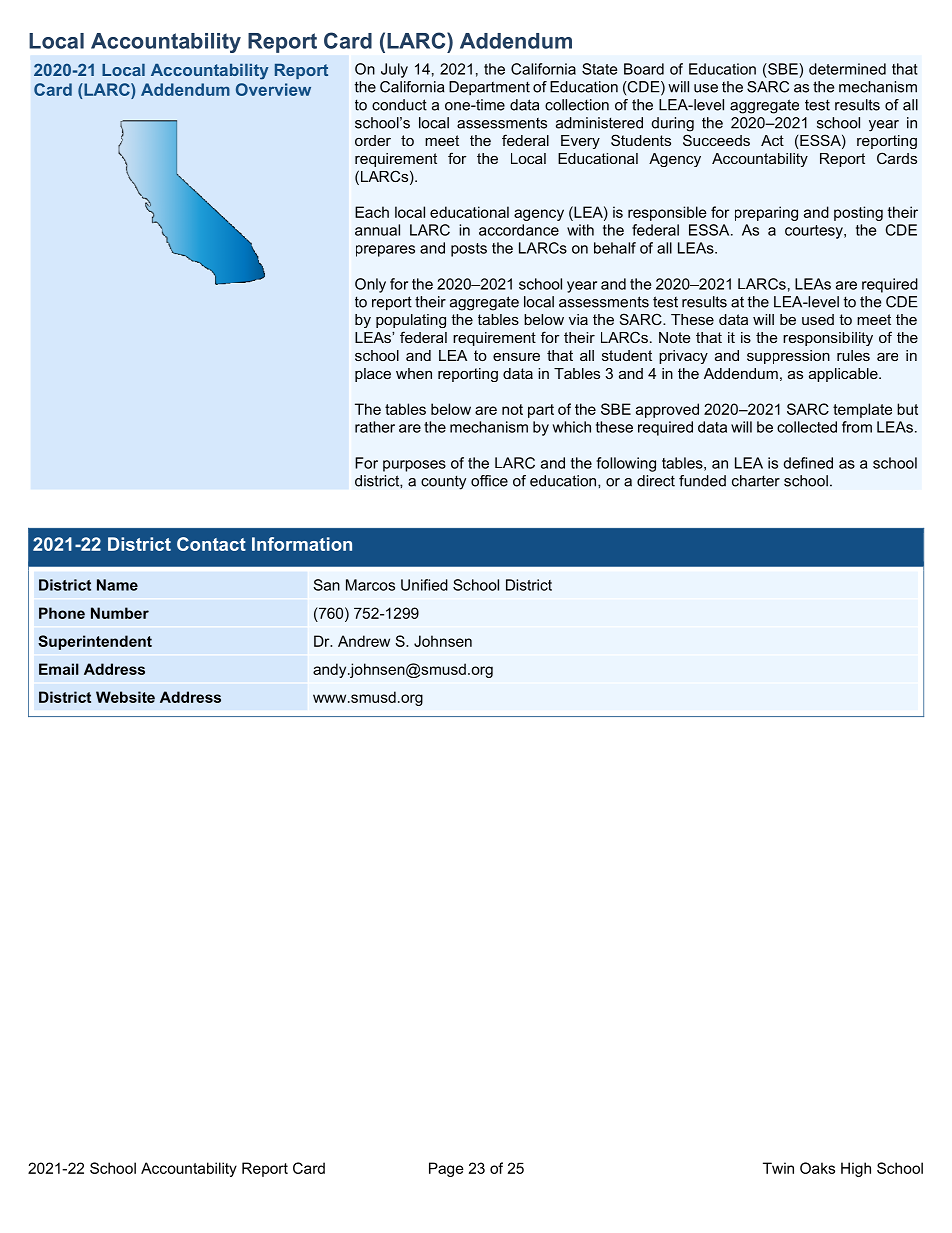 The height and width of the screenshot is (1233, 952). Describe the element at coordinates (399, 105) in the screenshot. I see `conduct` at that location.
